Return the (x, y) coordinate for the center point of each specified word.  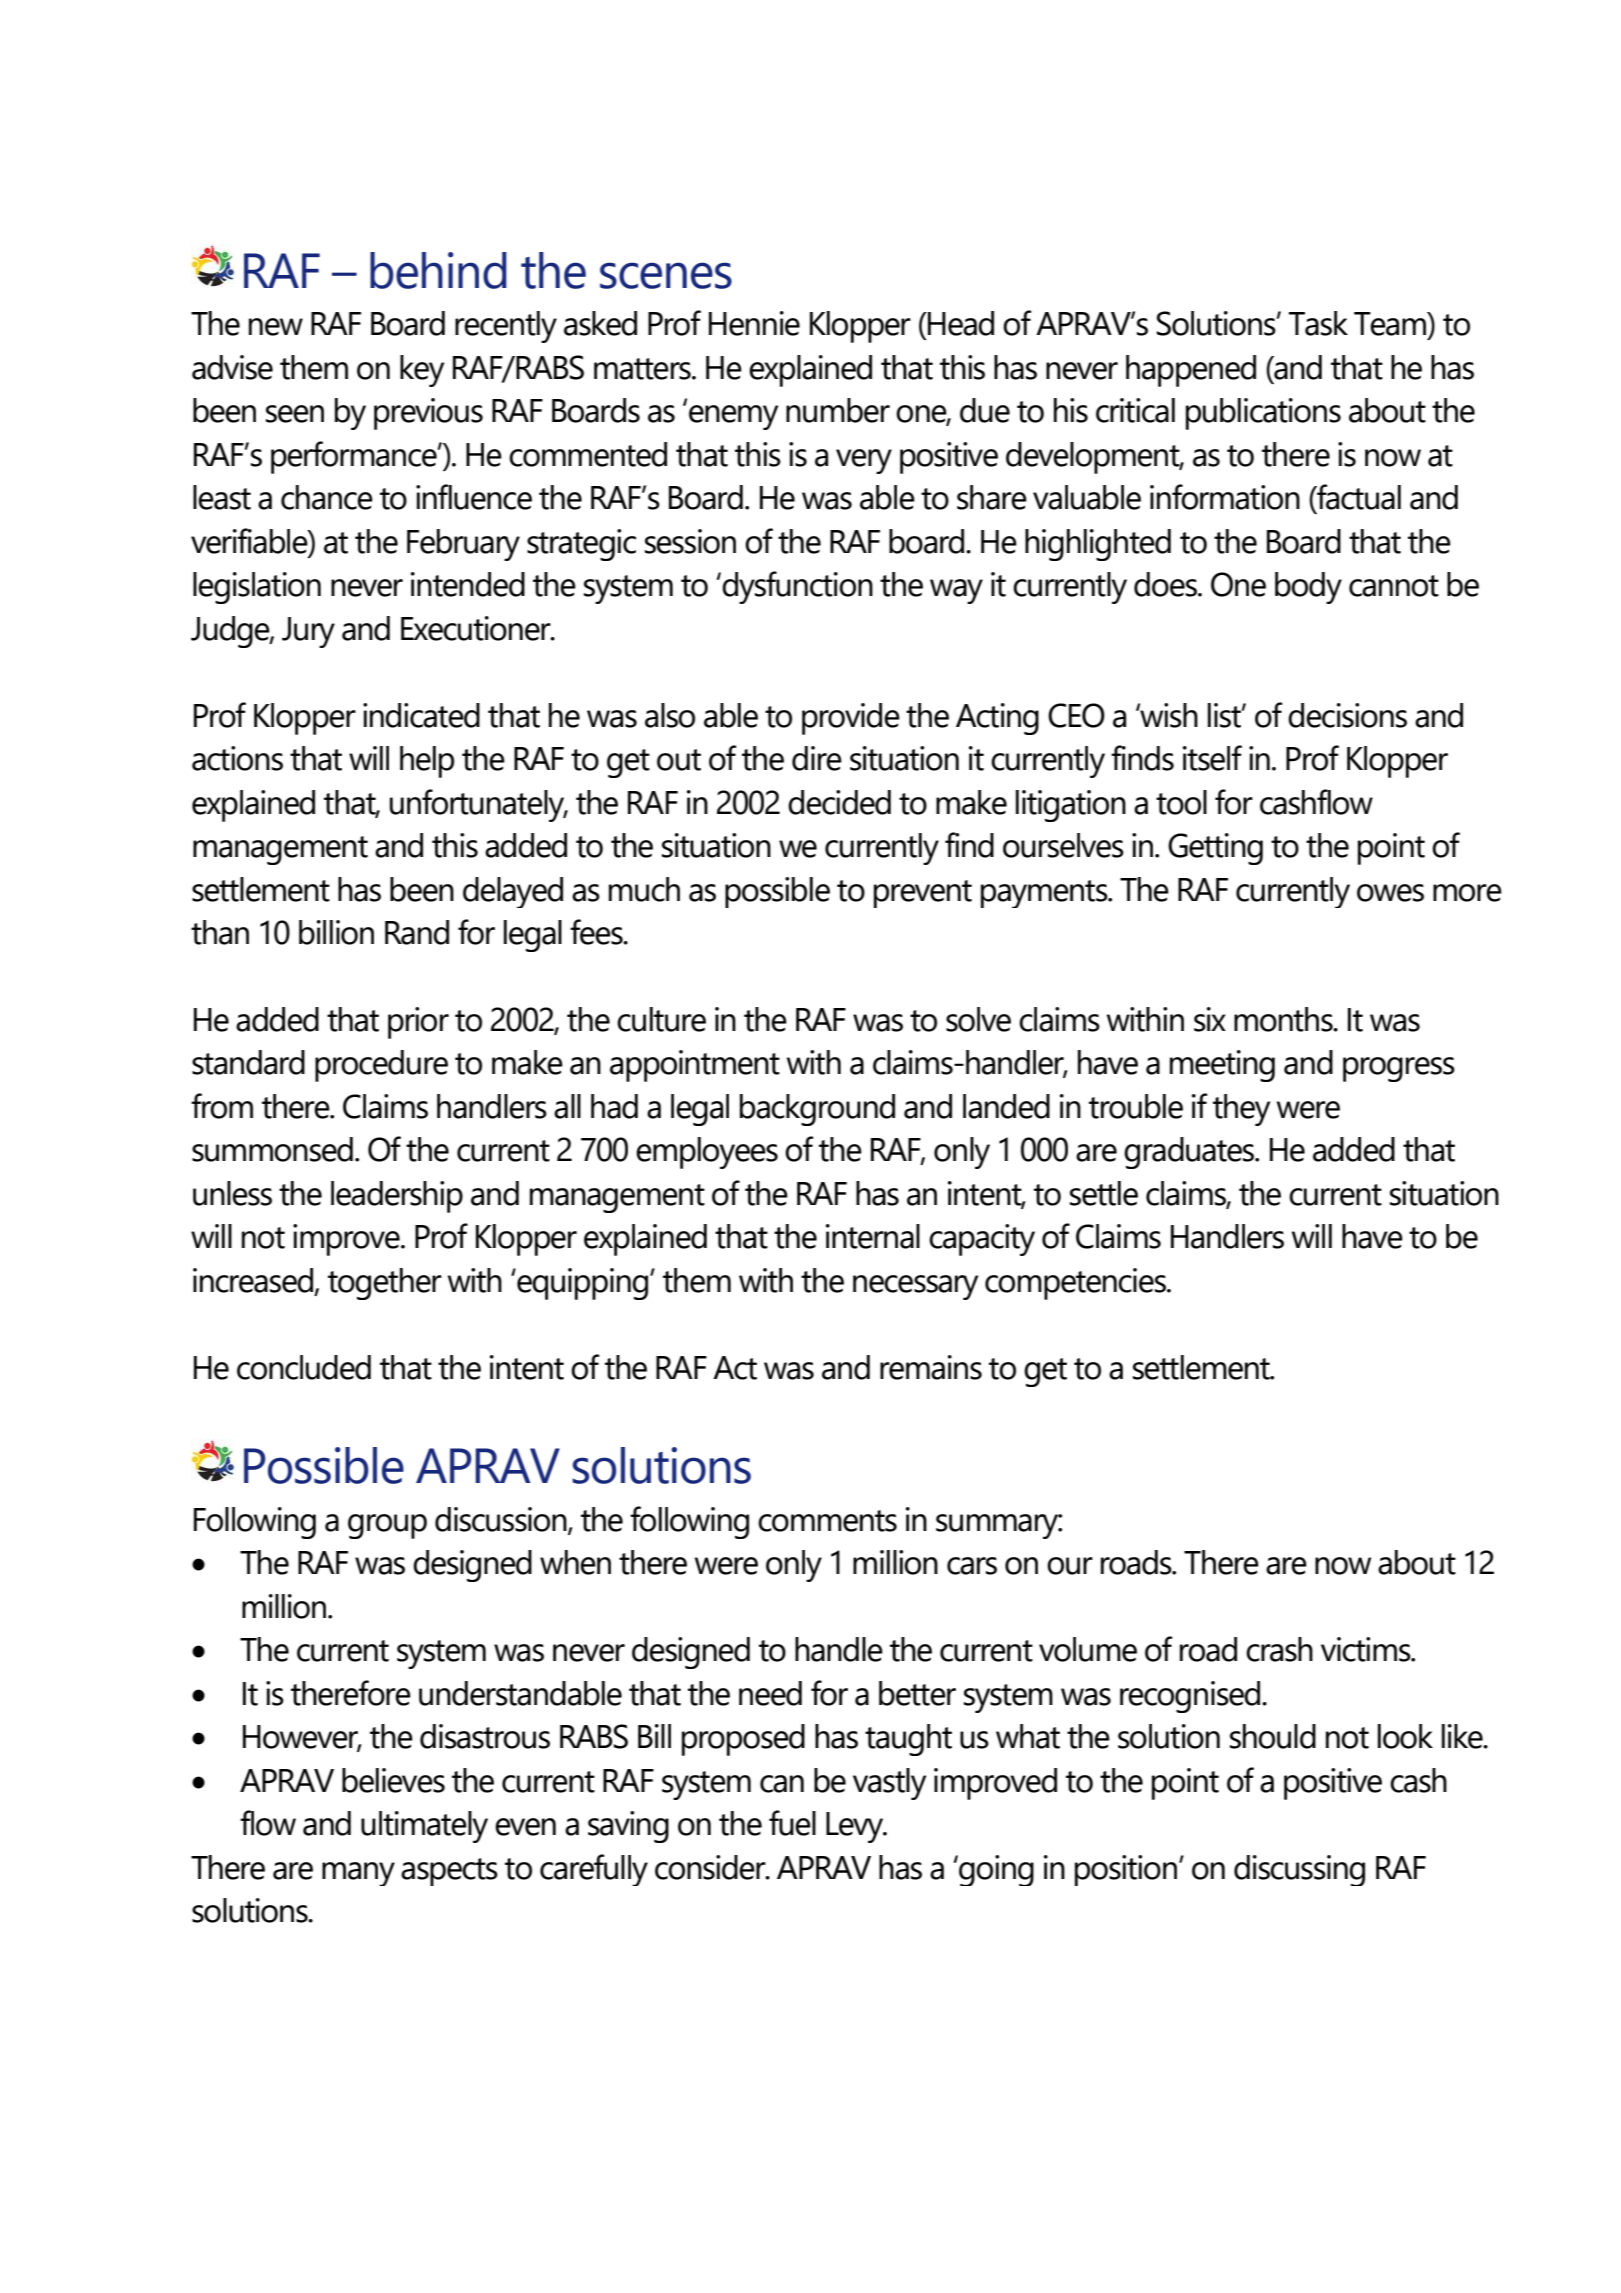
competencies (1076, 1284)
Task (1318, 323)
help (427, 762)
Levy (856, 1827)
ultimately (424, 1827)
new (276, 327)
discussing (1299, 1870)
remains (931, 1367)
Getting (1215, 849)
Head (960, 323)
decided (839, 802)
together (385, 1284)
